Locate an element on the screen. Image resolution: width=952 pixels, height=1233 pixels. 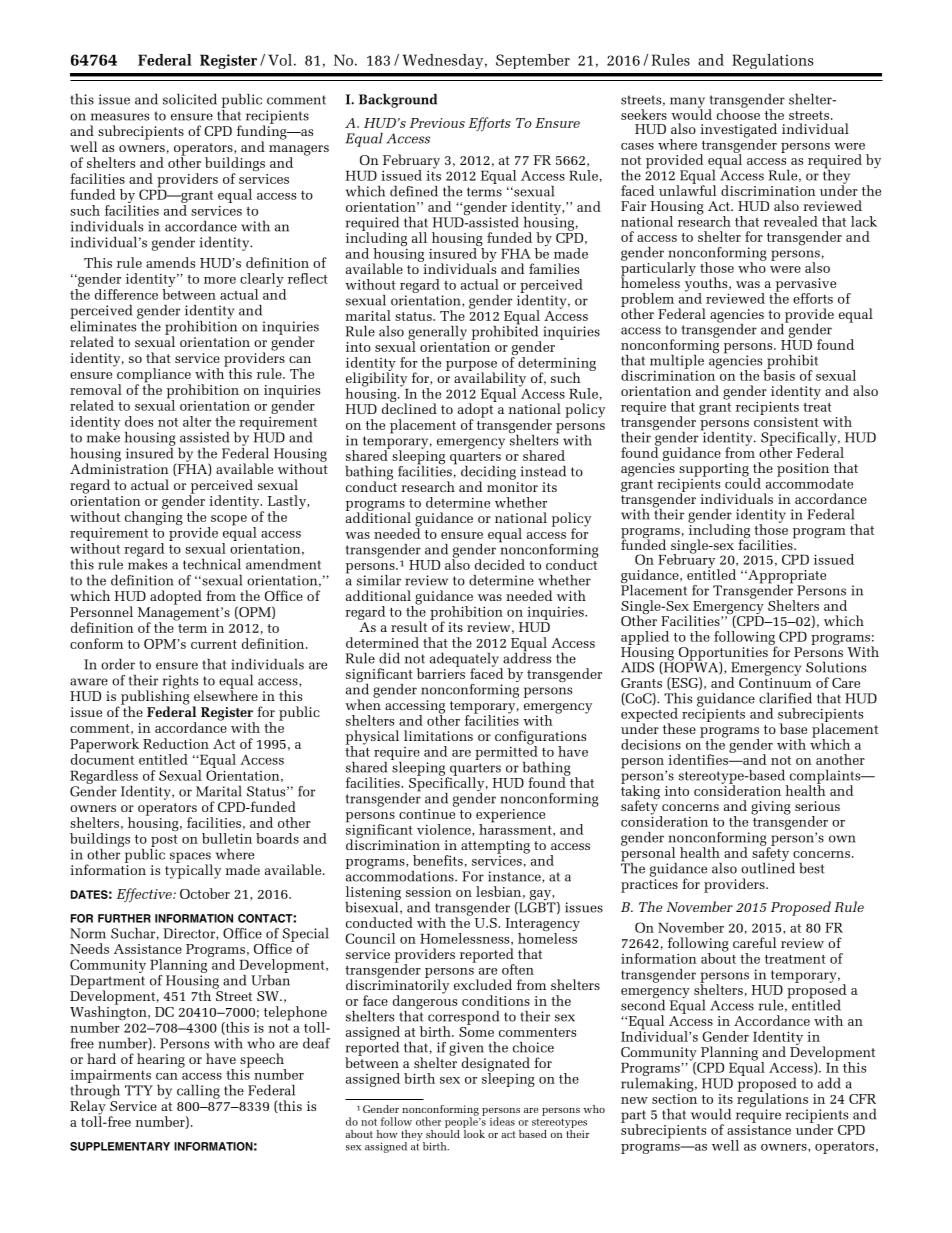
giving is located at coordinates (771, 808).
